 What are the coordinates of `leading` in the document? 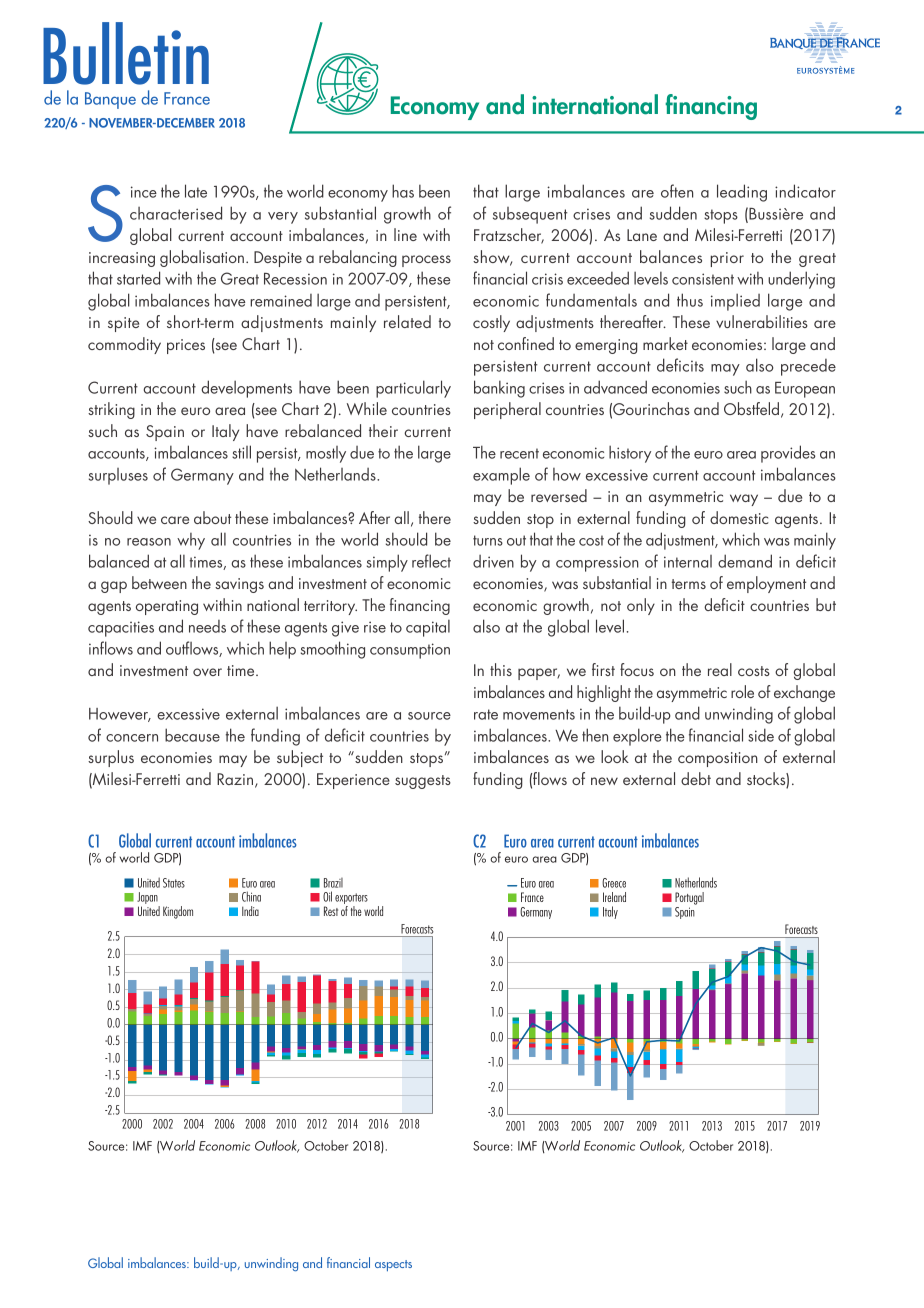 It's located at (742, 193).
